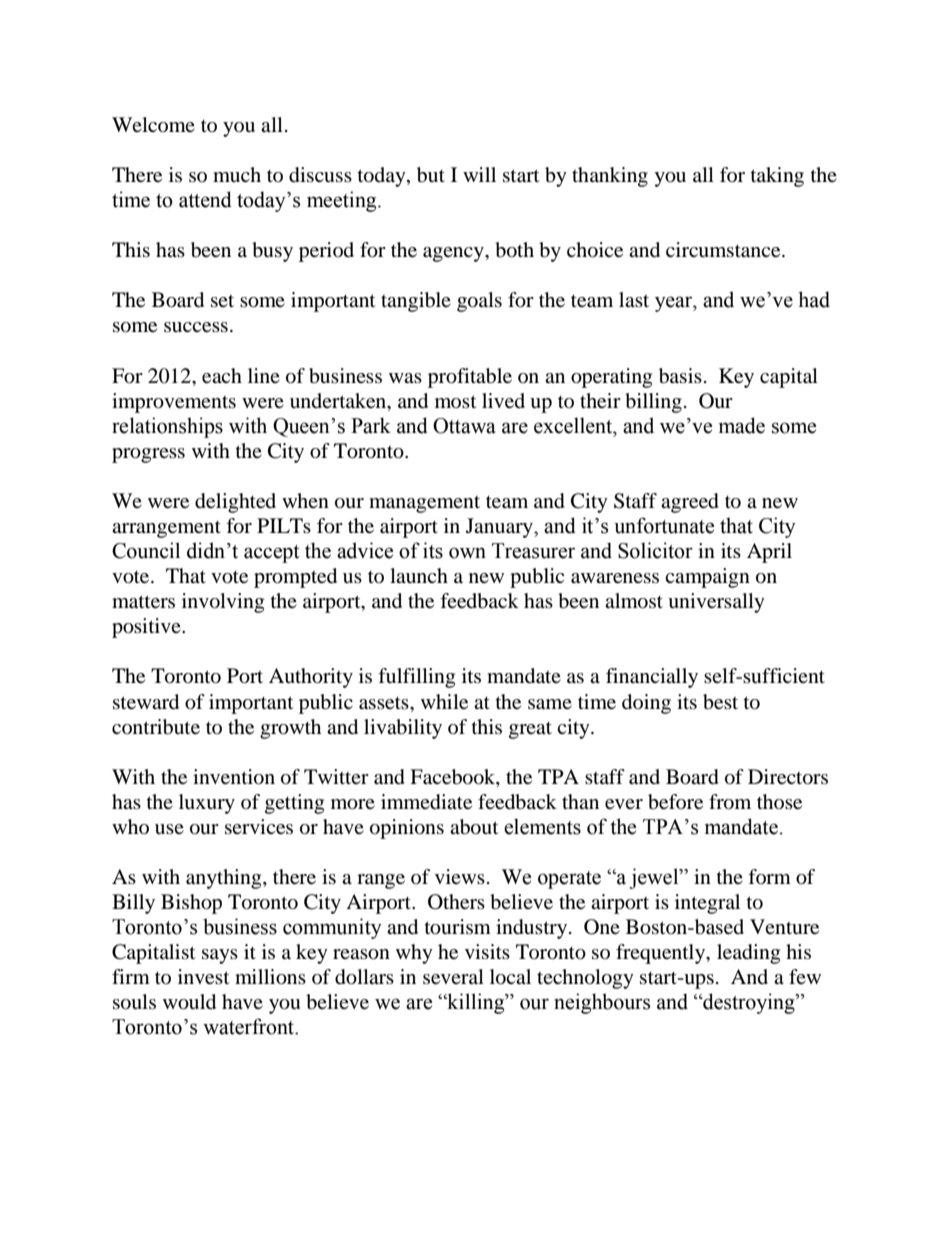 The width and height of the screenshot is (952, 1233). What do you see at coordinates (156, 727) in the screenshot?
I see `contribute` at bounding box center [156, 727].
